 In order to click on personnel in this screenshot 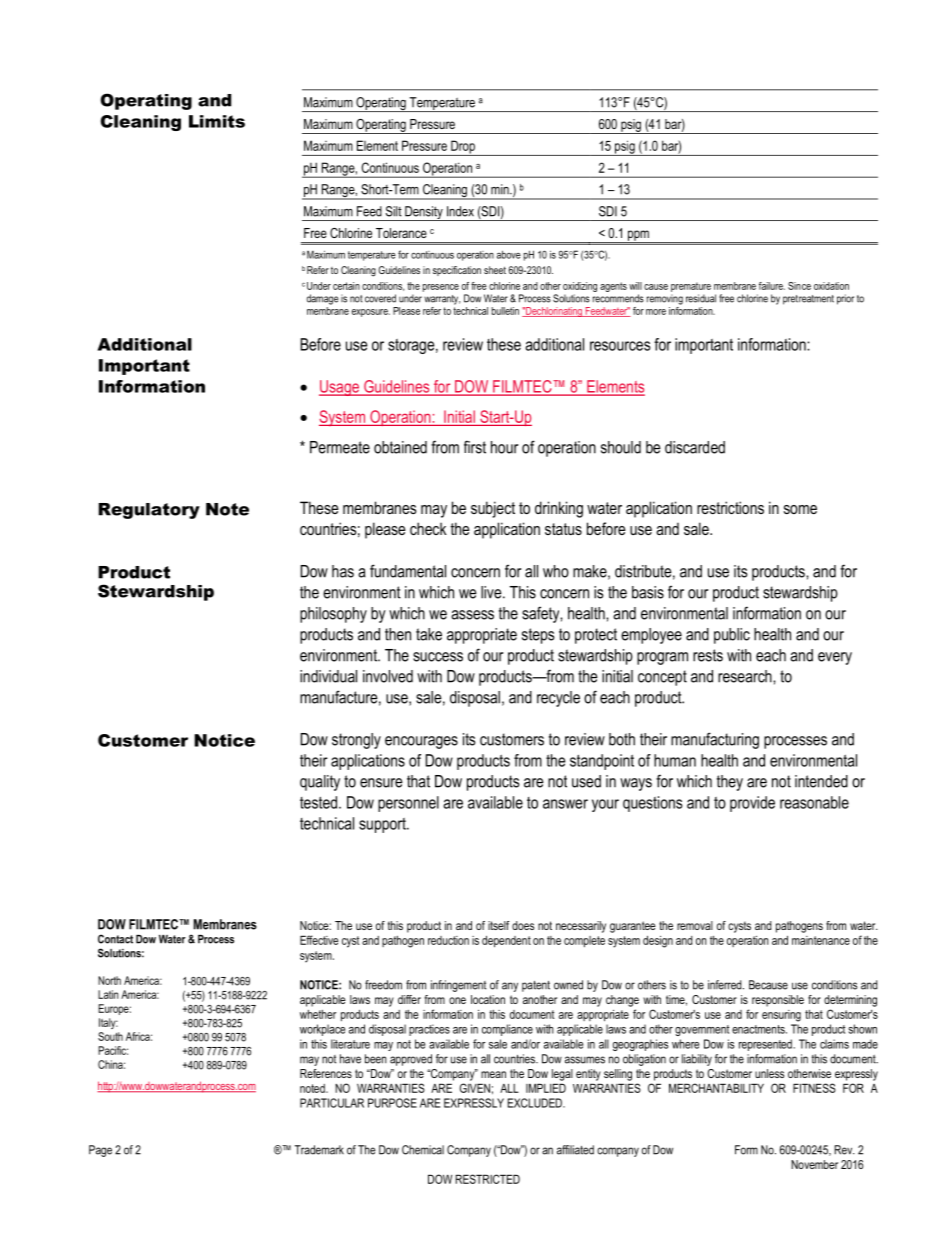, I will do `click(408, 804)`.
